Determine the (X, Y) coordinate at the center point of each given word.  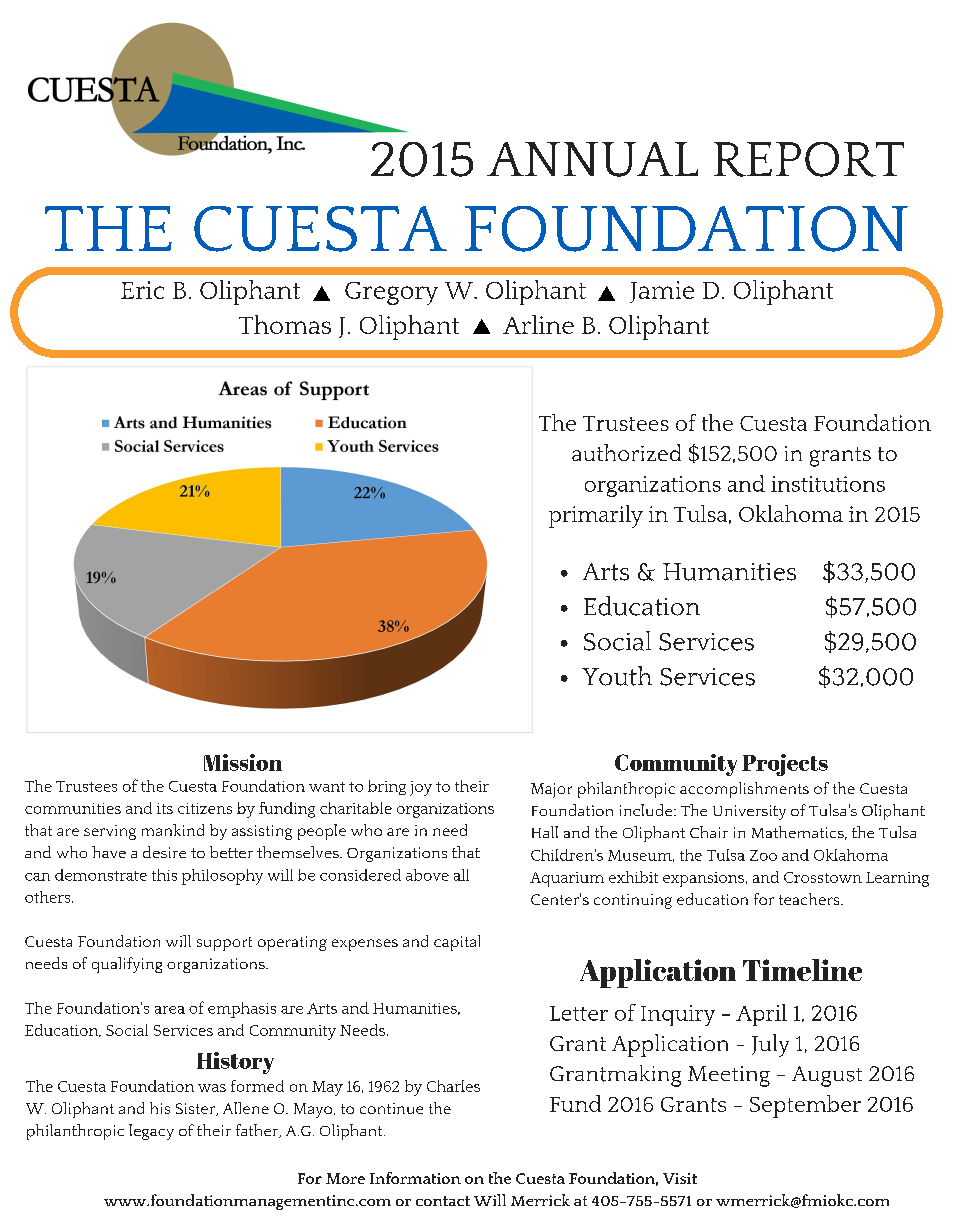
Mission (243, 762)
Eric (142, 290)
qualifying (127, 965)
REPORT (809, 159)
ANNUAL (592, 159)
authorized (626, 452)
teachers (810, 899)
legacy (151, 1132)
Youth (617, 676)
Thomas (285, 324)
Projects (785, 765)
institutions (828, 484)
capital (457, 943)
